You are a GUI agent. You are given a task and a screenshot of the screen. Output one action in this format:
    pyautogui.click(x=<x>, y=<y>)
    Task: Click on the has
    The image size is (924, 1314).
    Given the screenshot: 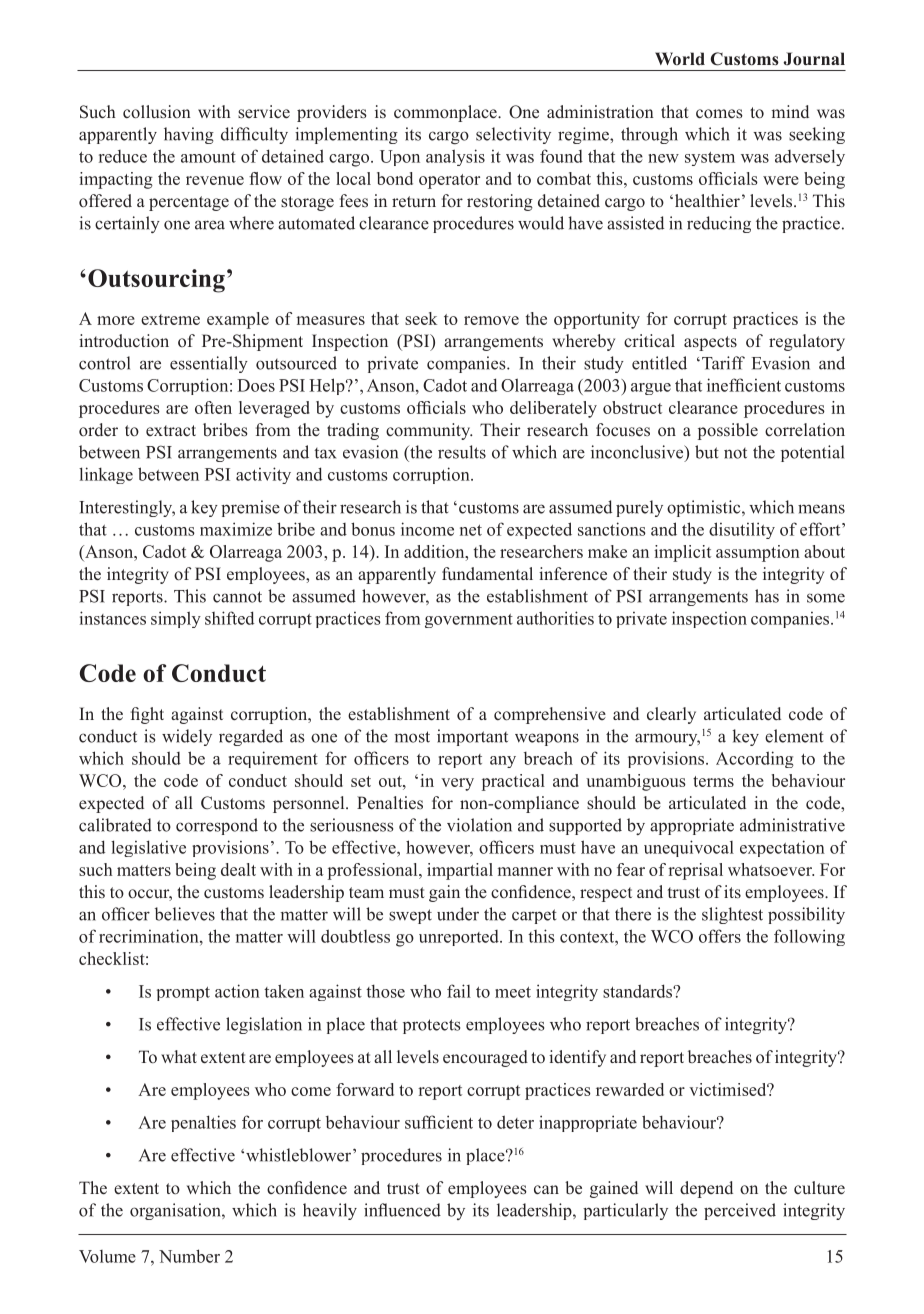 What is the action you would take?
    pyautogui.click(x=767, y=596)
